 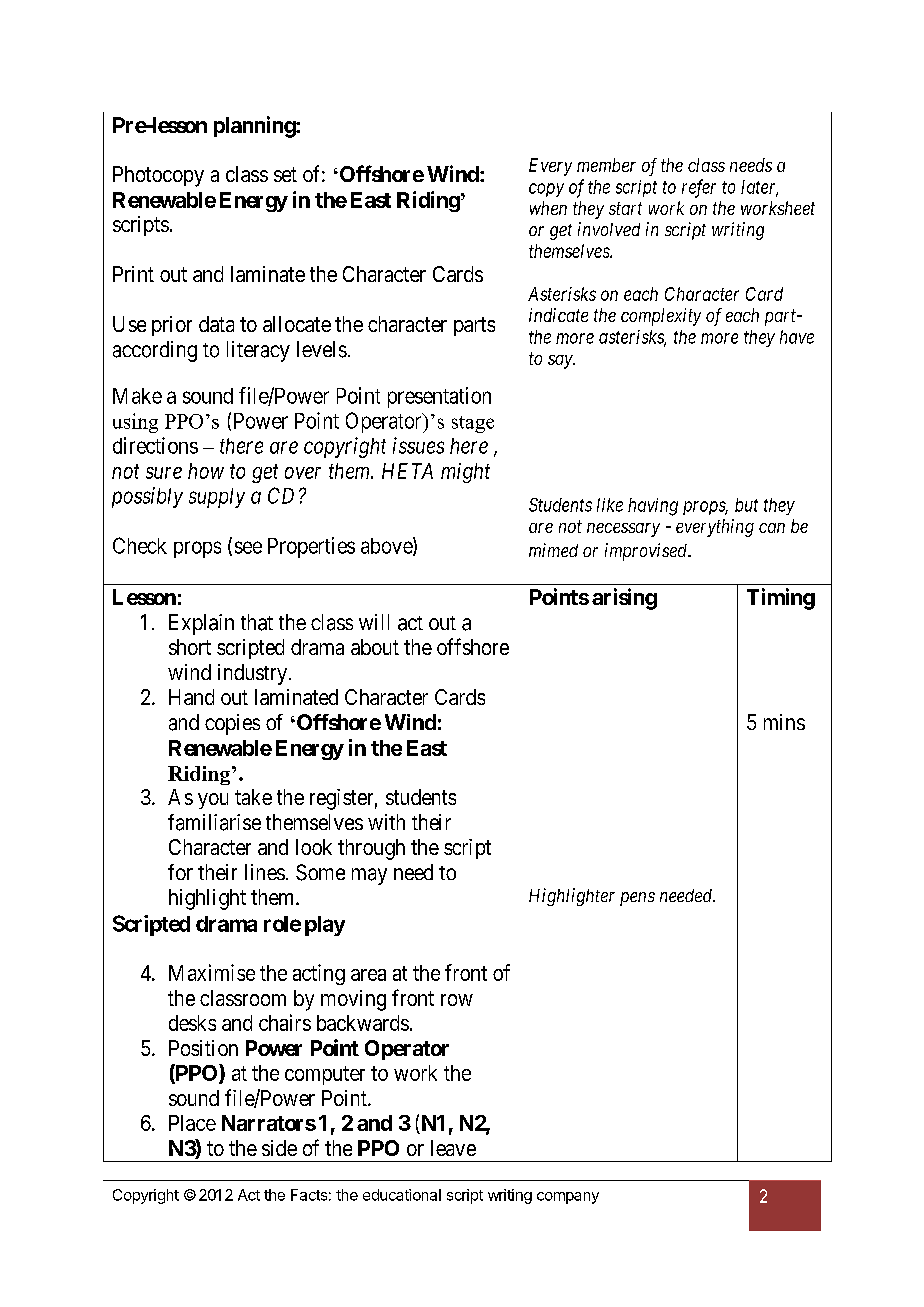 I want to click on refer, so click(x=699, y=188).
